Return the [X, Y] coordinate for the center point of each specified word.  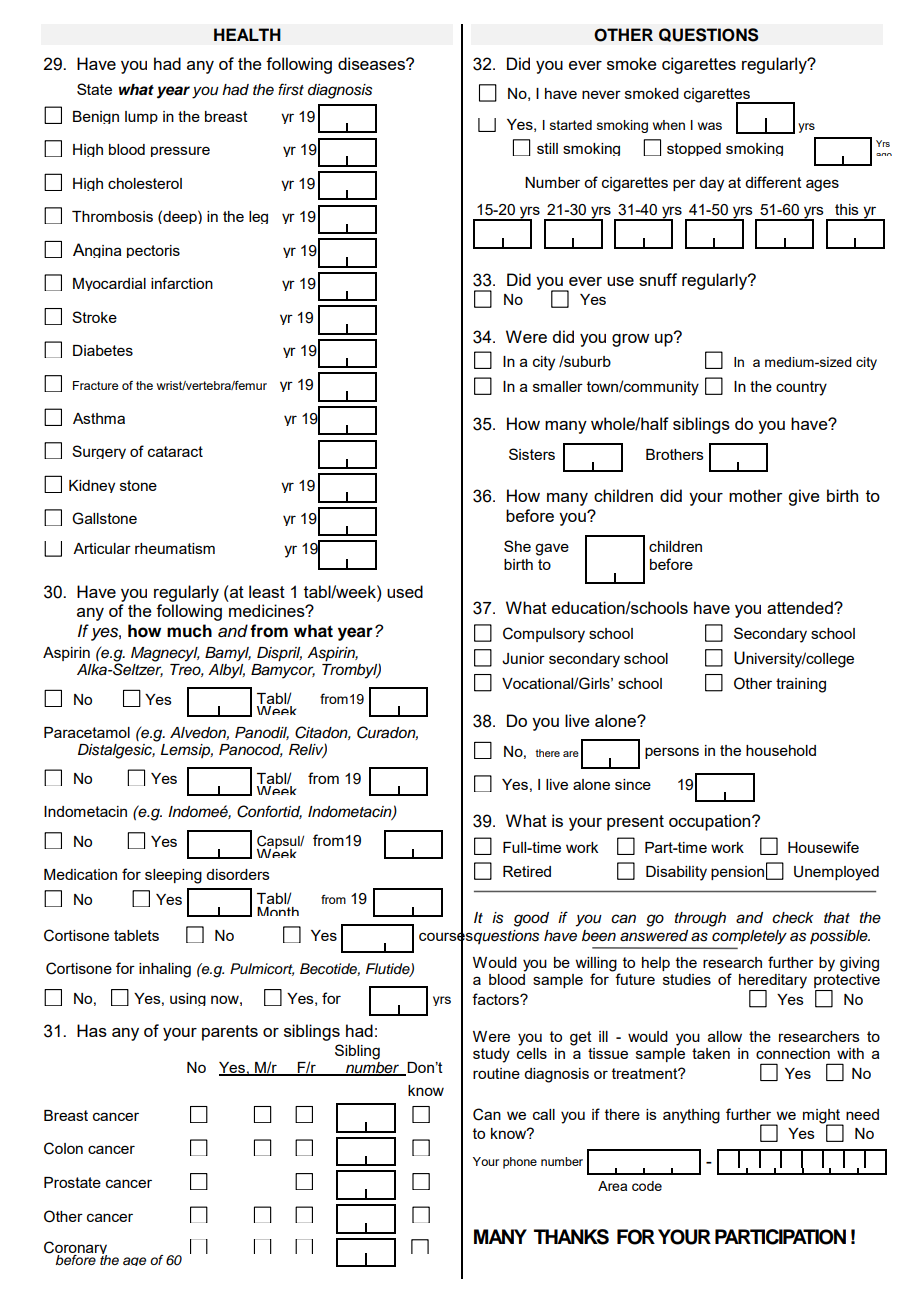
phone [520, 1163]
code [647, 1186]
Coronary [76, 1250]
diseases [372, 63]
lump [141, 117]
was [710, 126]
